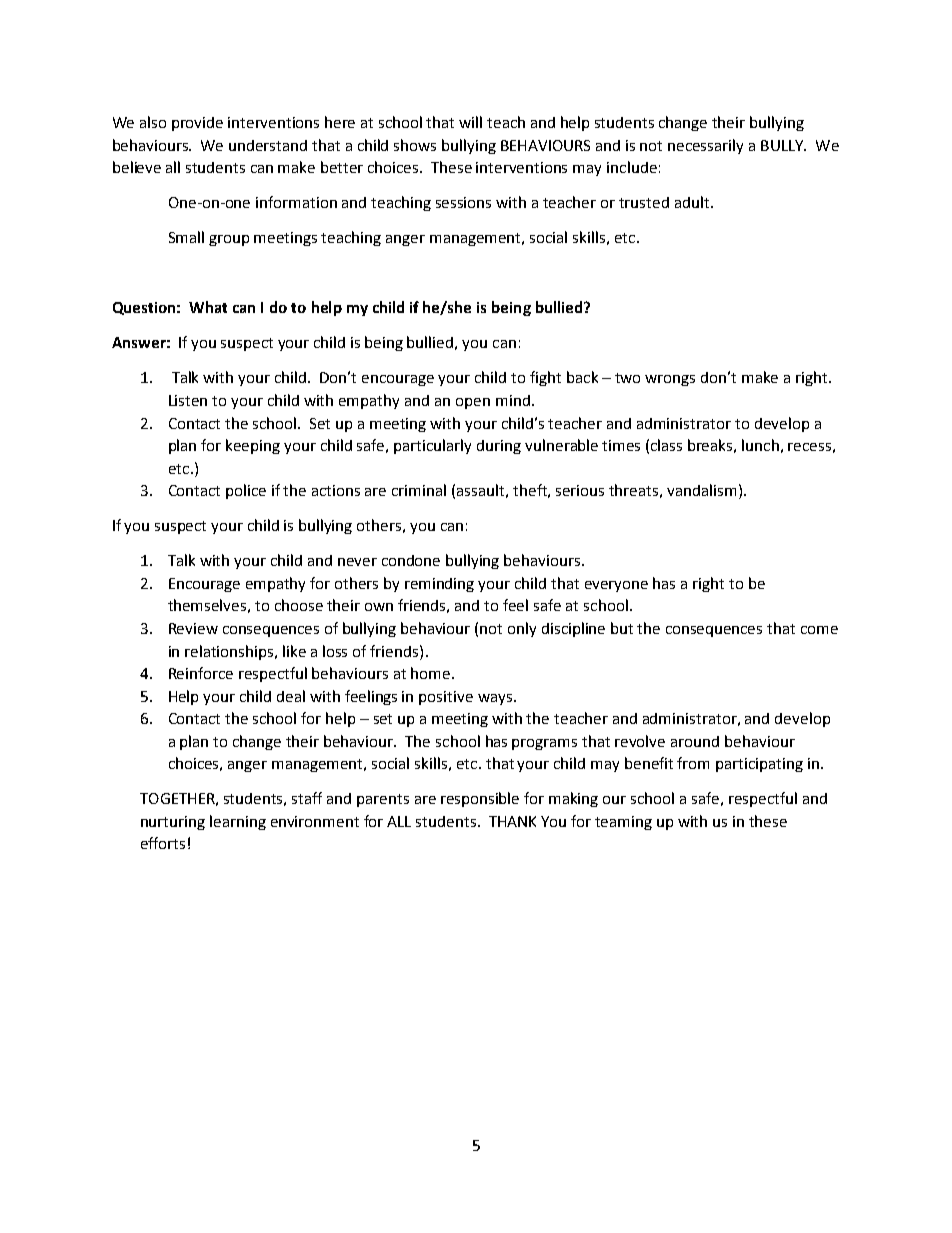  I want to click on provide, so click(197, 124).
